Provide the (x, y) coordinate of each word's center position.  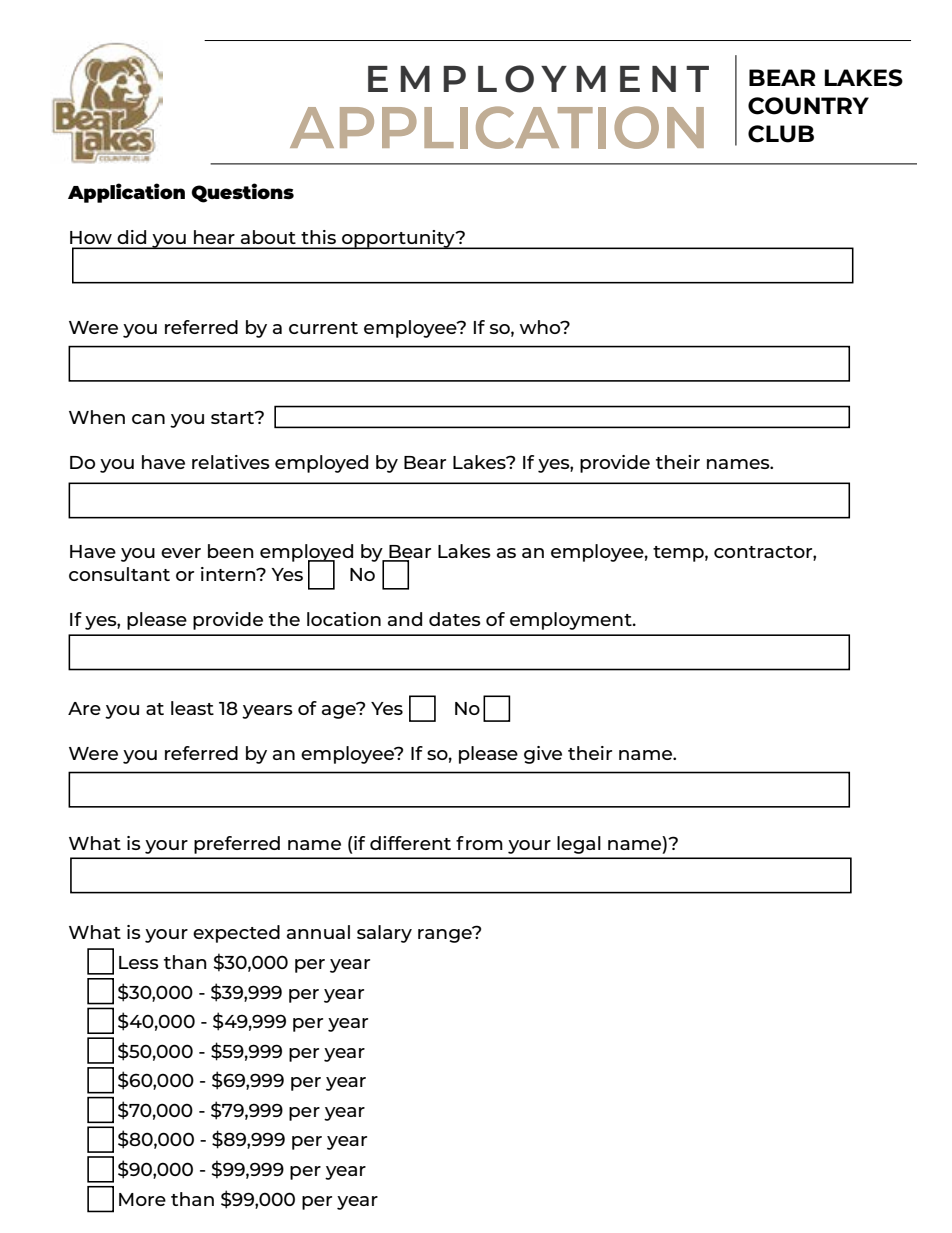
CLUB (781, 134)
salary (384, 934)
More (142, 1199)
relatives (231, 462)
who (541, 327)
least (192, 708)
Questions (242, 193)
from (479, 843)
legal (579, 845)
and (405, 619)
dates (455, 619)
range (446, 935)
